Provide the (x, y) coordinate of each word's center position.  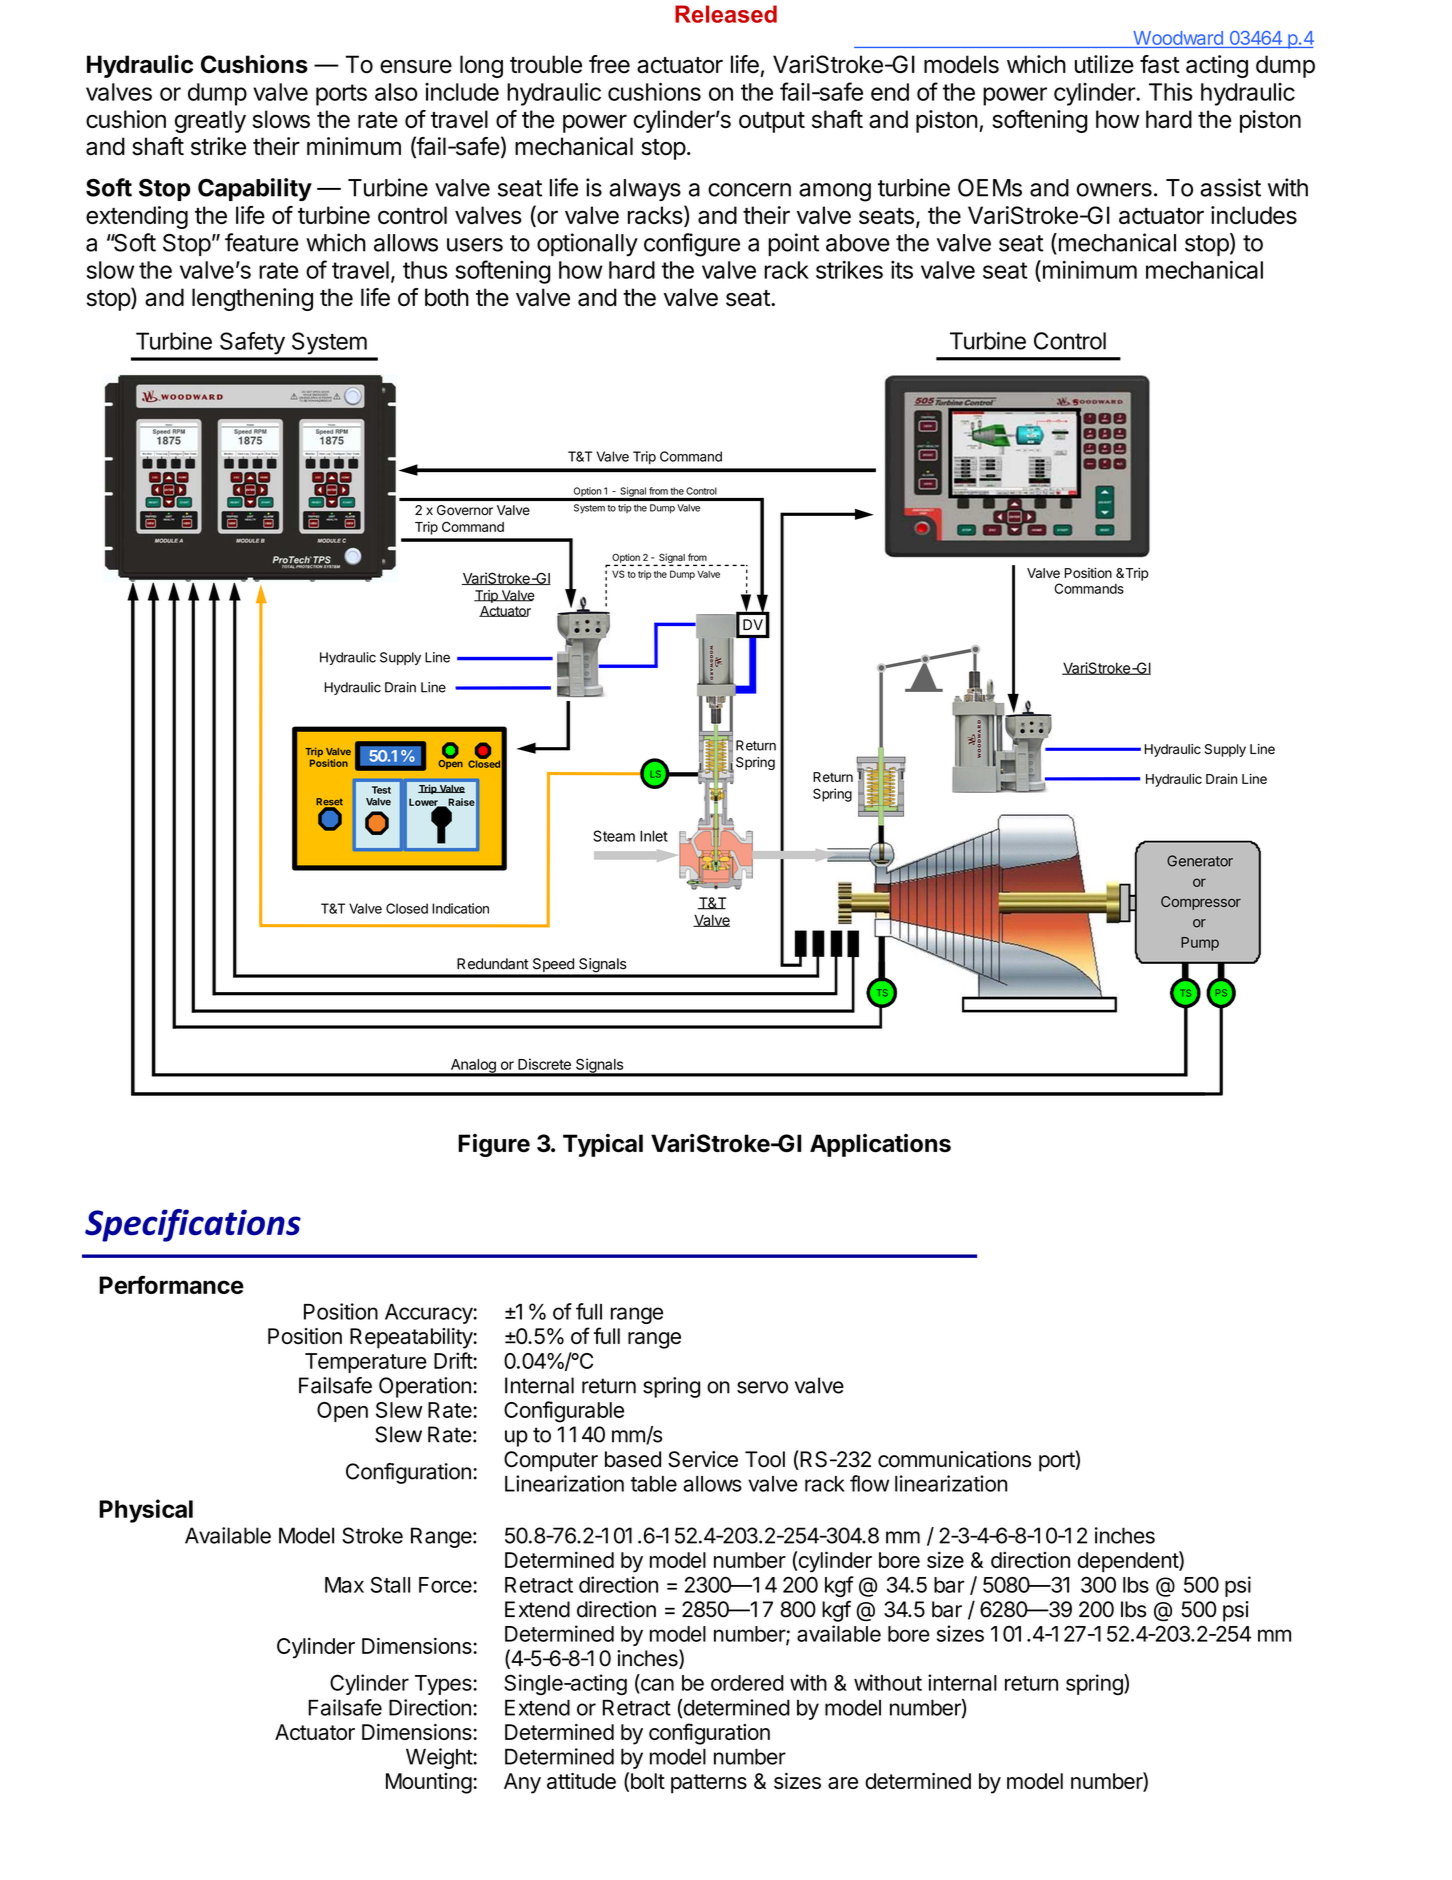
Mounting (429, 1783)
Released (726, 14)
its (902, 270)
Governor (465, 510)
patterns (709, 1784)
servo (762, 1387)
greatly (210, 121)
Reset (329, 803)
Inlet (654, 836)
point (793, 244)
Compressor (1201, 903)
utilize (1104, 64)
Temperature (366, 1363)
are (843, 1783)
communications (954, 1459)
